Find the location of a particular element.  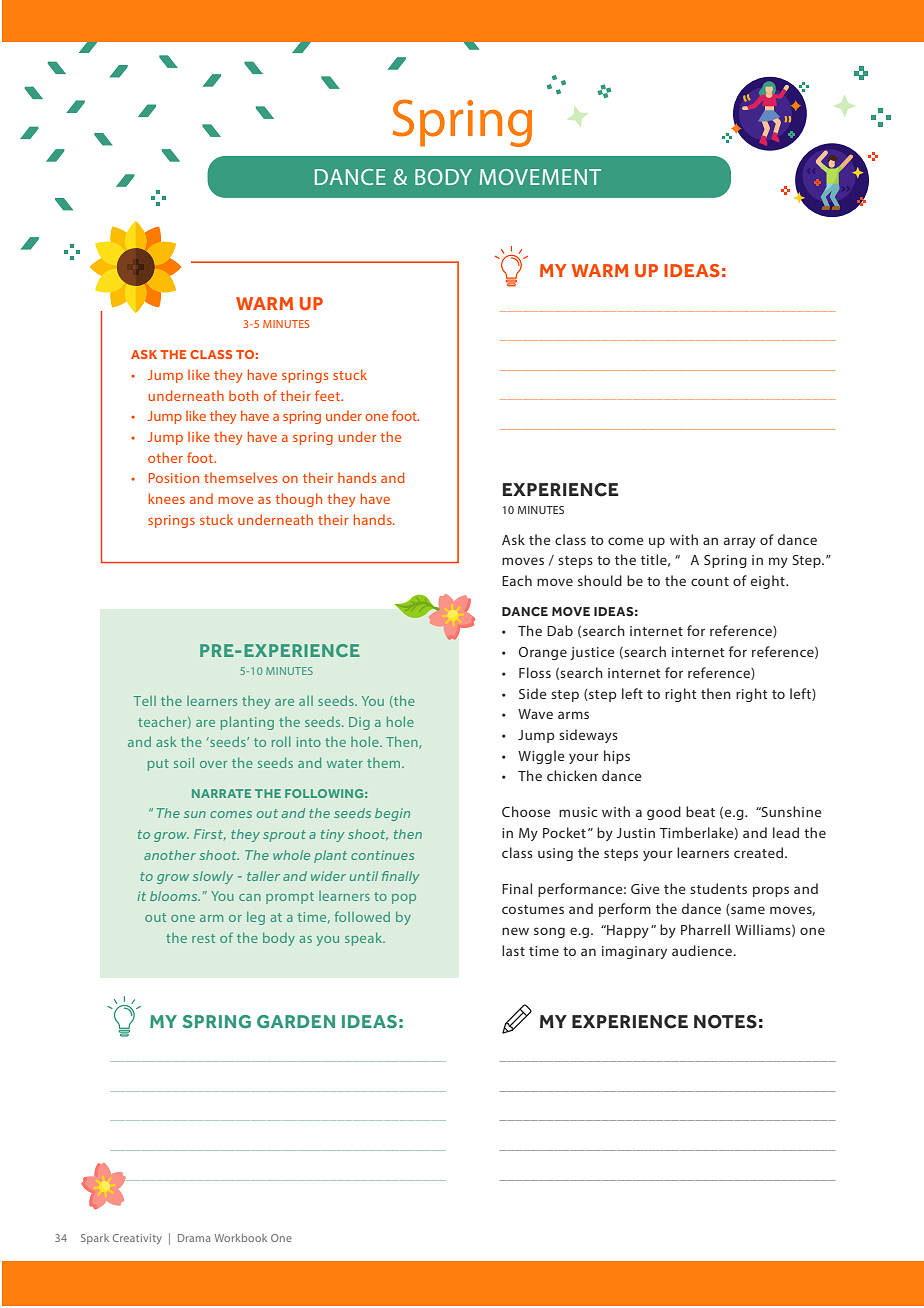

NOTES is located at coordinates (725, 1022).
